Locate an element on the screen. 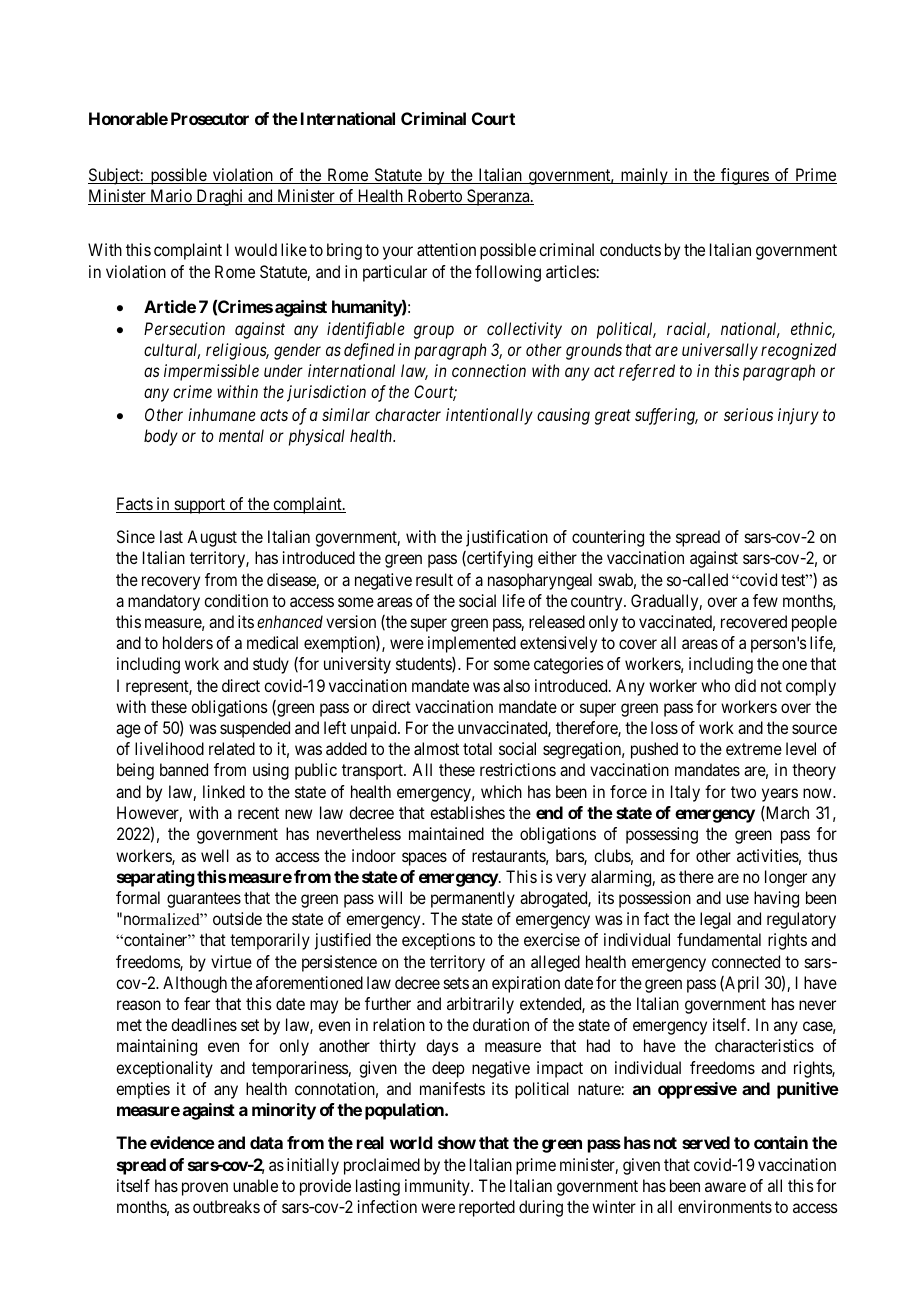 The image size is (924, 1308). immunity is located at coordinates (438, 1187).
